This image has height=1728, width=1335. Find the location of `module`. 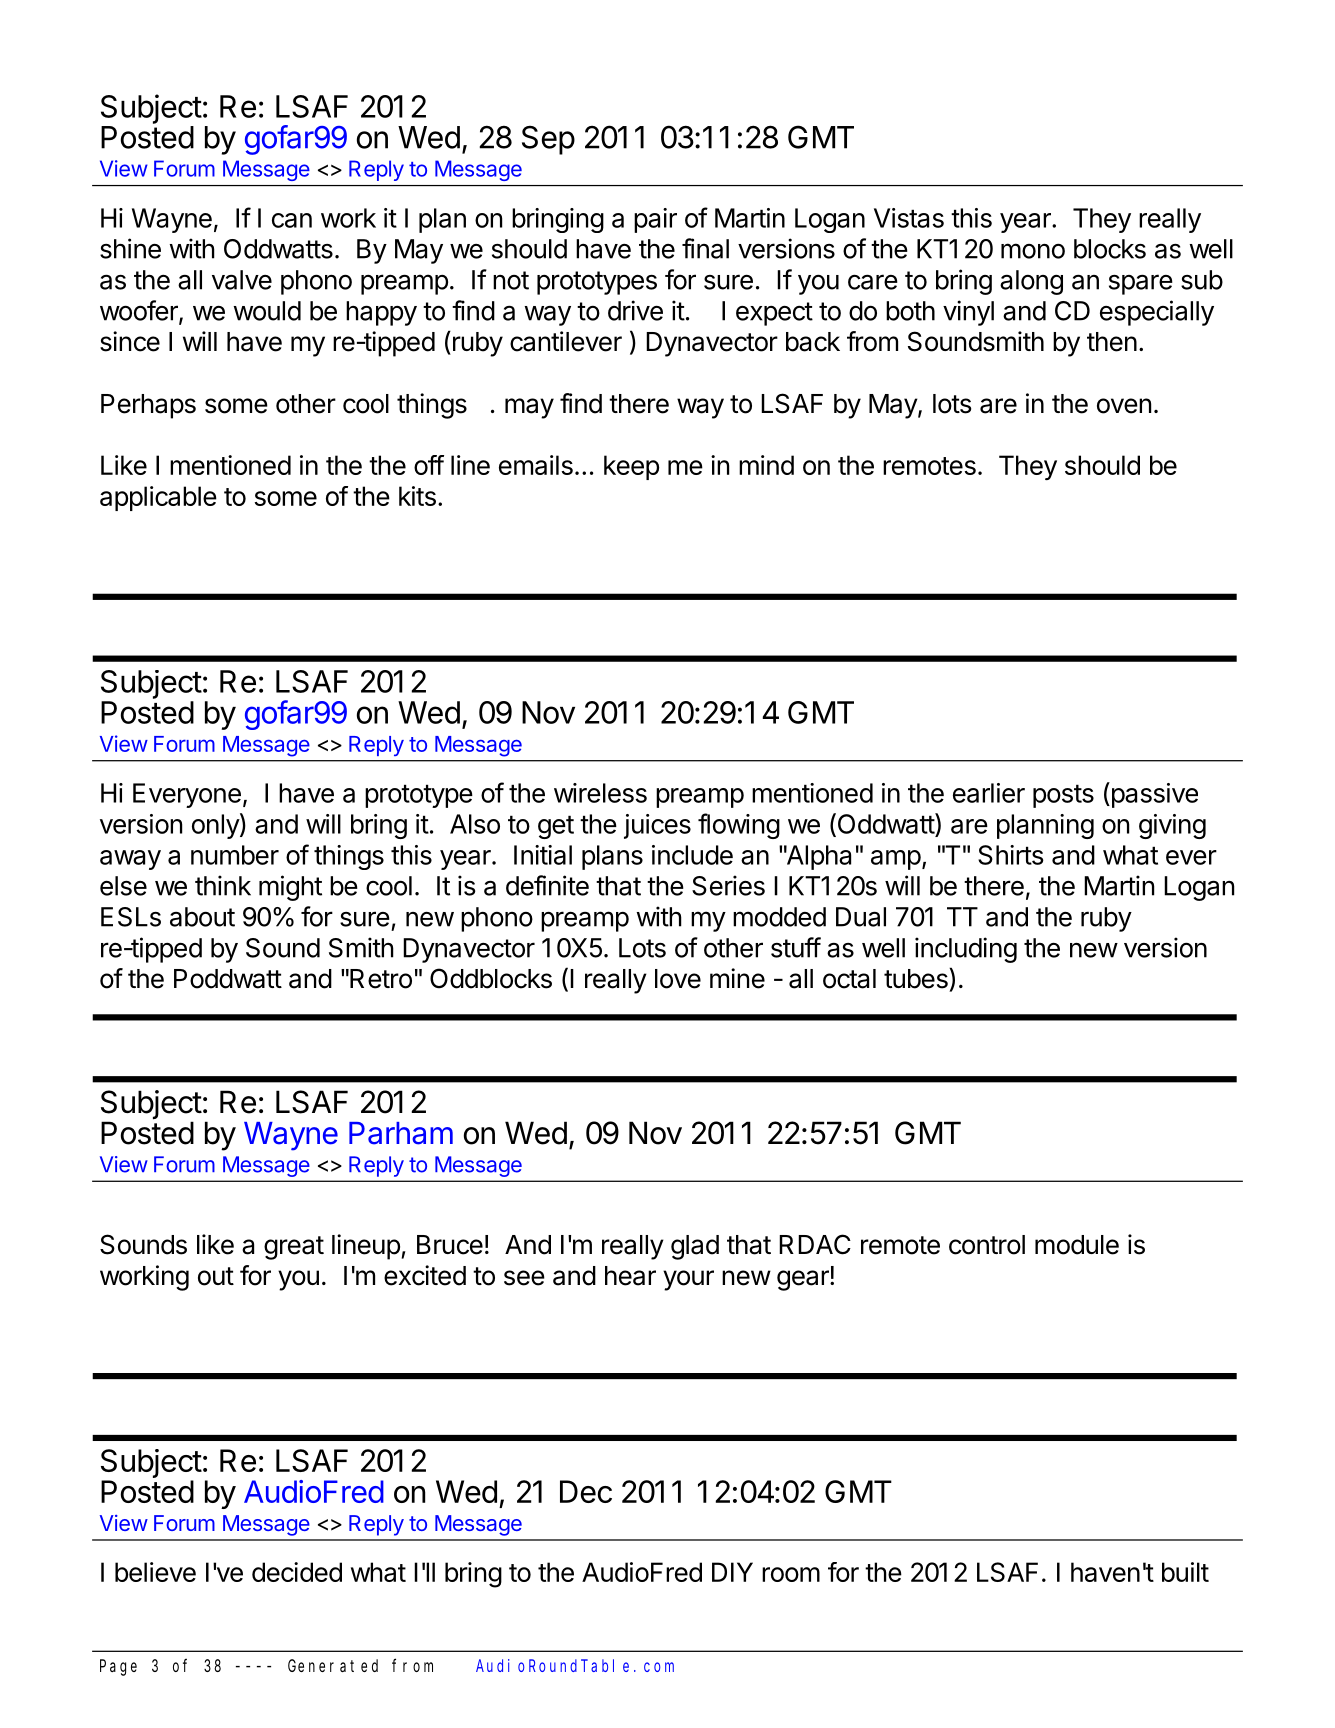

module is located at coordinates (1077, 1245).
